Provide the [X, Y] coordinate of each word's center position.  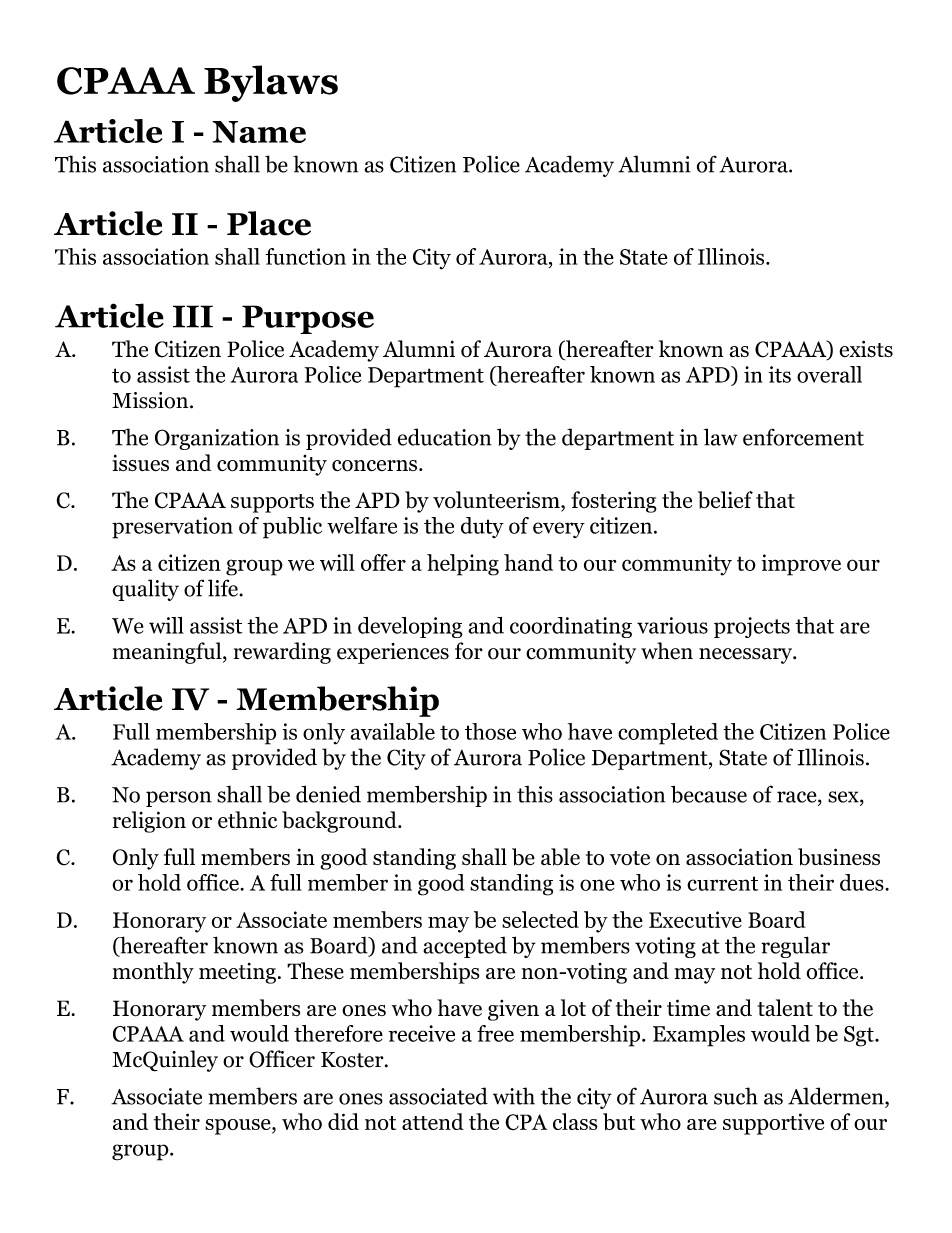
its [780, 374]
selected [540, 919]
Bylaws [271, 83]
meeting [237, 973]
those [490, 731]
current [722, 883]
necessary [747, 656]
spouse [239, 1127]
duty [482, 527]
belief [725, 500]
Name [259, 132]
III [193, 316]
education [445, 437]
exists [866, 349]
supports [272, 503]
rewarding [282, 653]
